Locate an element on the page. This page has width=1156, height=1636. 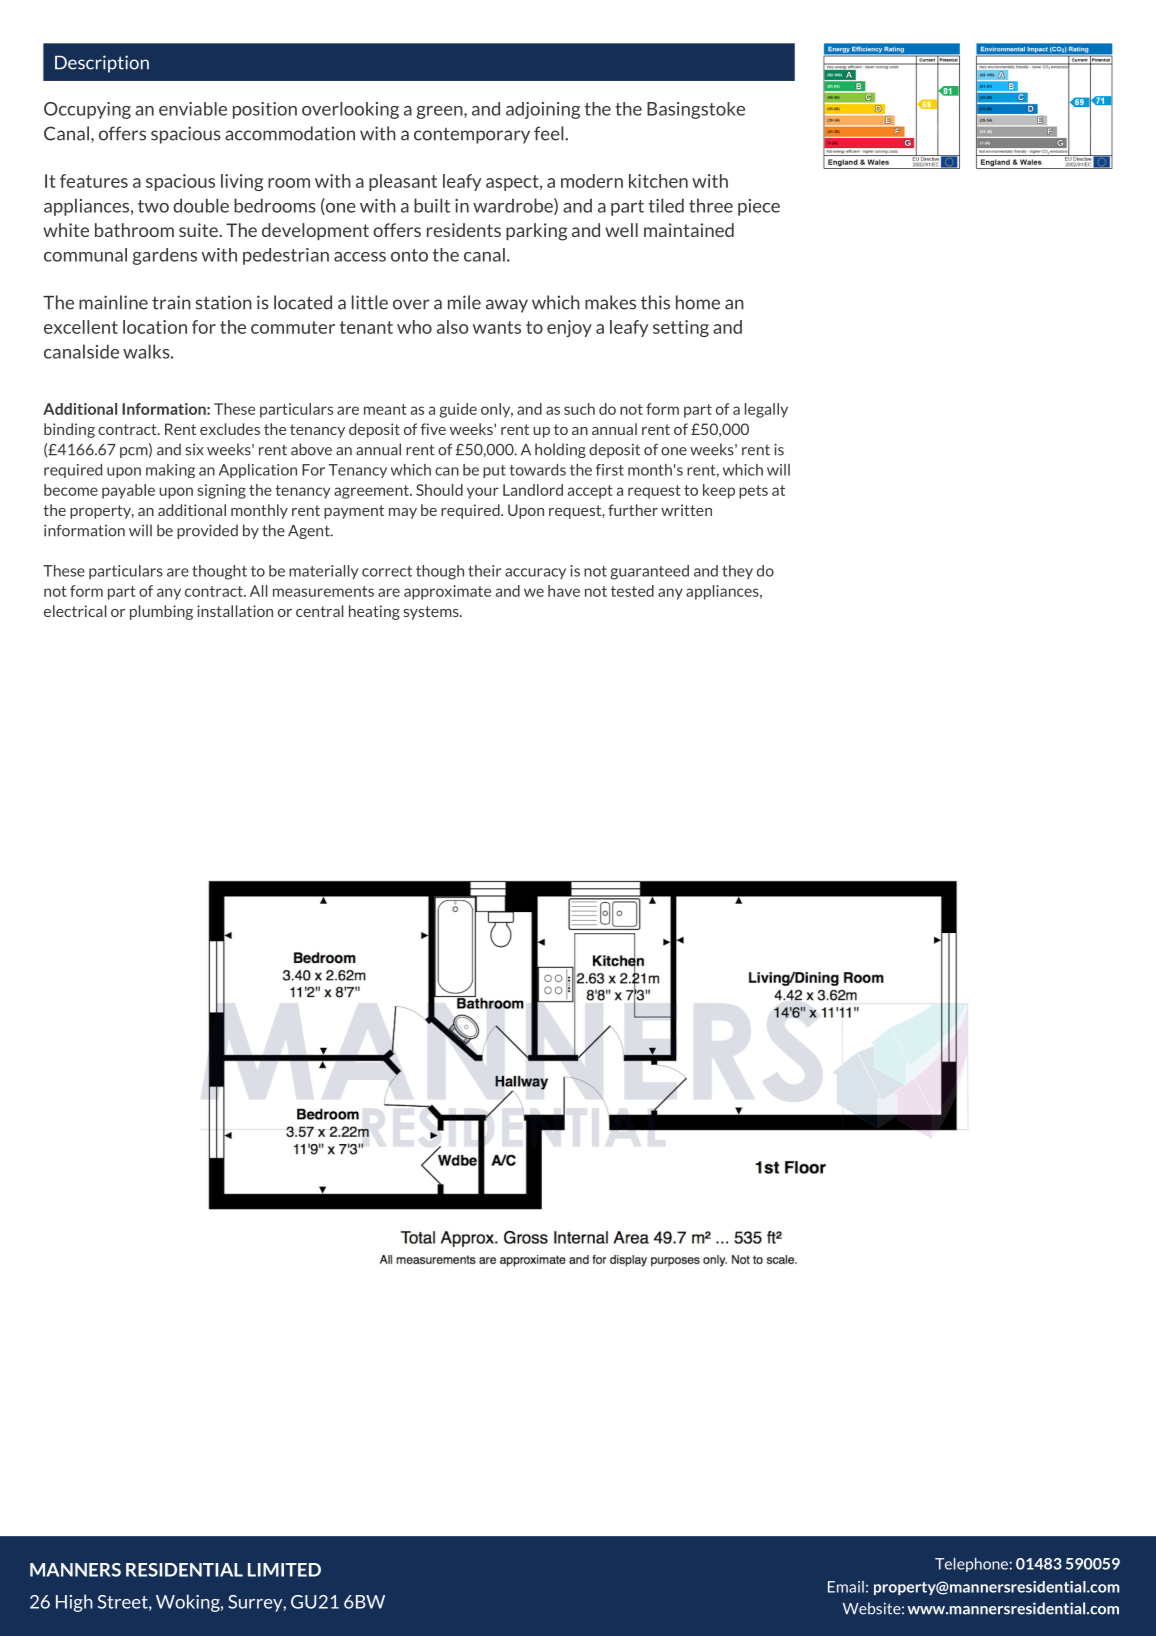
they is located at coordinates (737, 572).
